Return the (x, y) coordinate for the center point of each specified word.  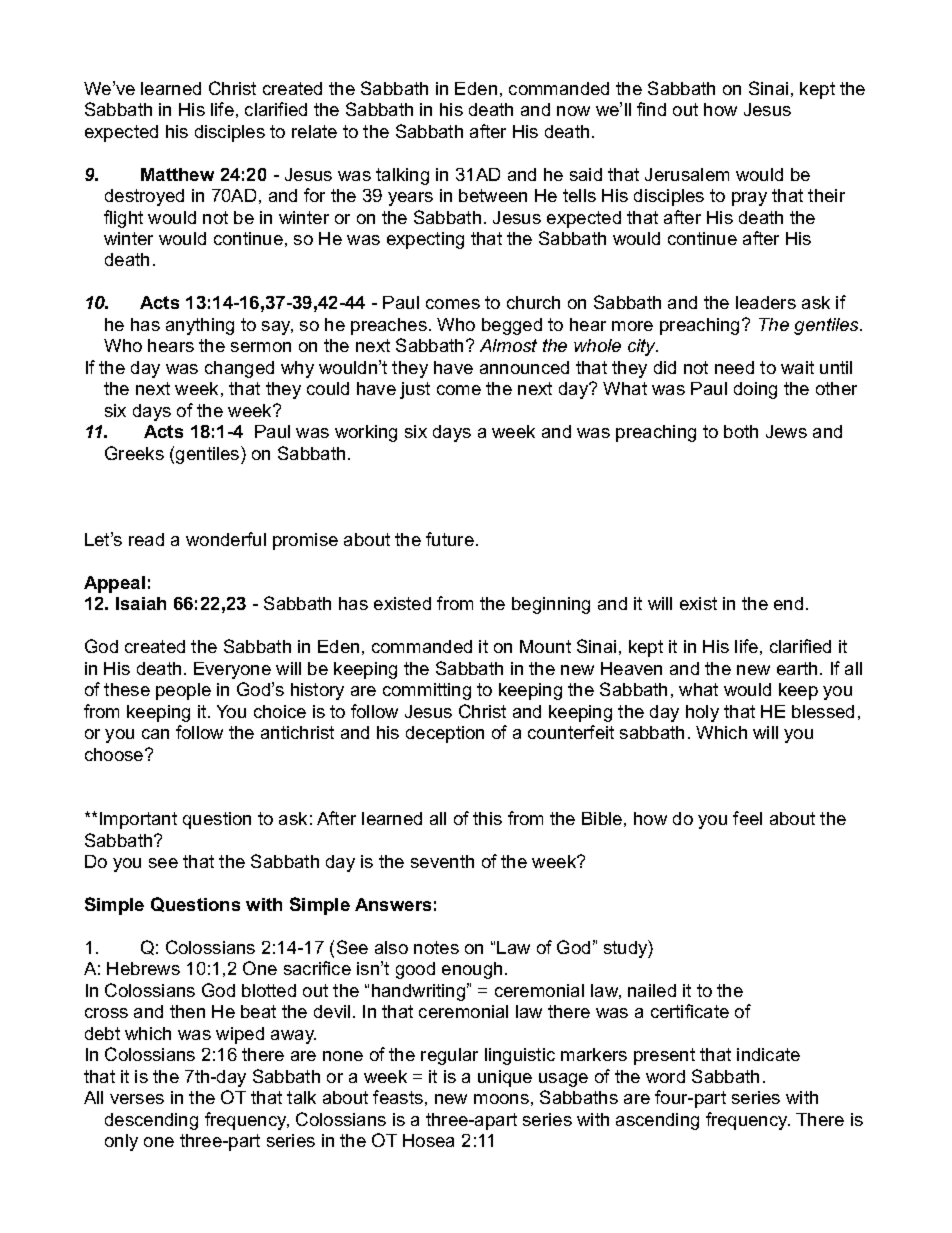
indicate (768, 1054)
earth (797, 668)
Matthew (177, 174)
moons (501, 1099)
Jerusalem (687, 174)
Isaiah (141, 603)
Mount (545, 646)
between (493, 195)
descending (151, 1121)
